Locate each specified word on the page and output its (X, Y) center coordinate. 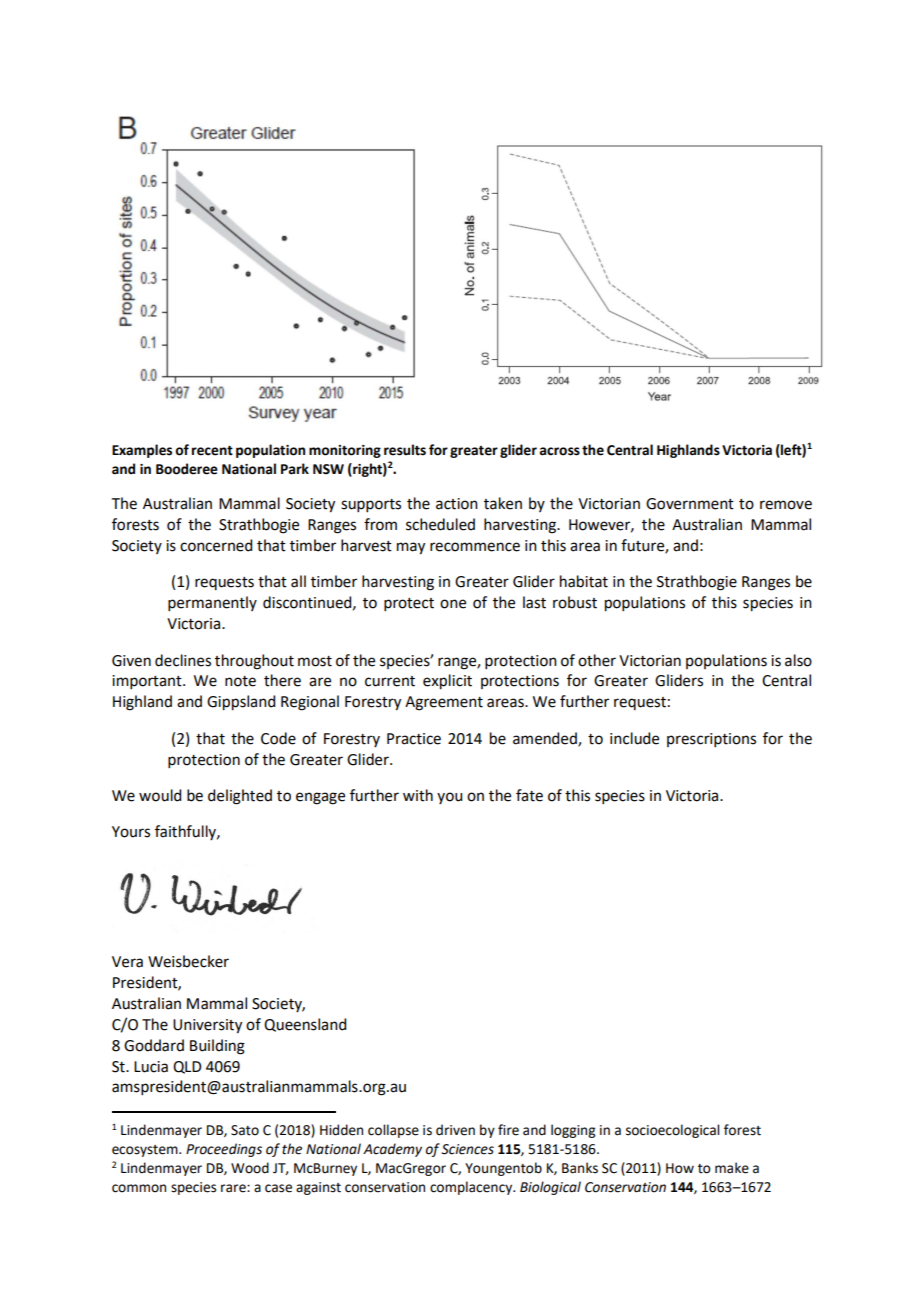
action (457, 504)
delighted (240, 797)
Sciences (467, 1149)
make (732, 1168)
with (418, 795)
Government (690, 504)
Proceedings (224, 1150)
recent (212, 451)
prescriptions (711, 740)
